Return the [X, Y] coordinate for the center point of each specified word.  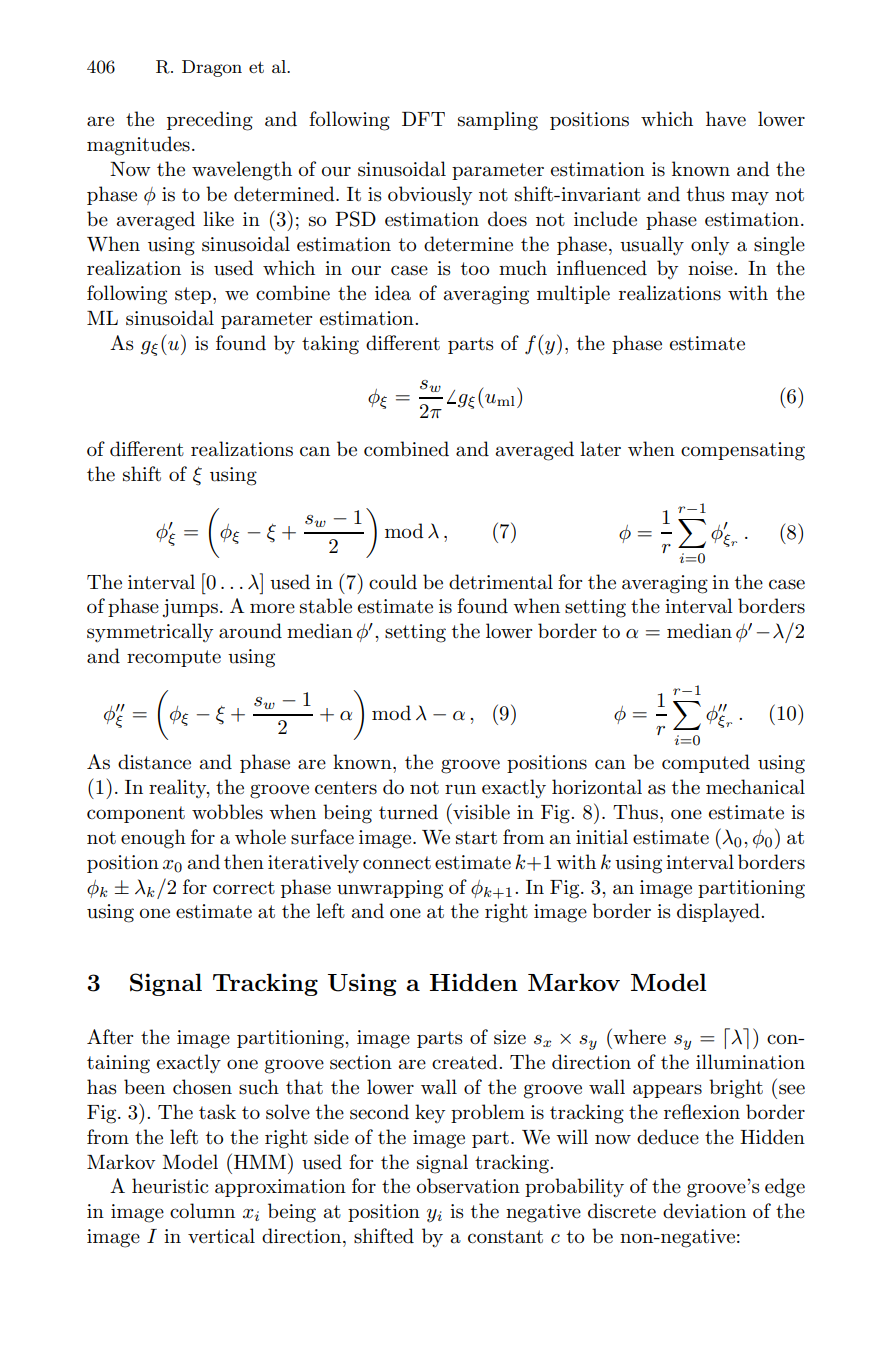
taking [330, 345]
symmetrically [150, 633]
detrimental [501, 582]
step [193, 295]
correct [244, 888]
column [202, 1211]
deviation [704, 1211]
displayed [719, 913]
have [726, 119]
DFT [423, 119]
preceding [210, 121]
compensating [743, 451]
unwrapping [390, 889]
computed [706, 763]
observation [468, 1186]
